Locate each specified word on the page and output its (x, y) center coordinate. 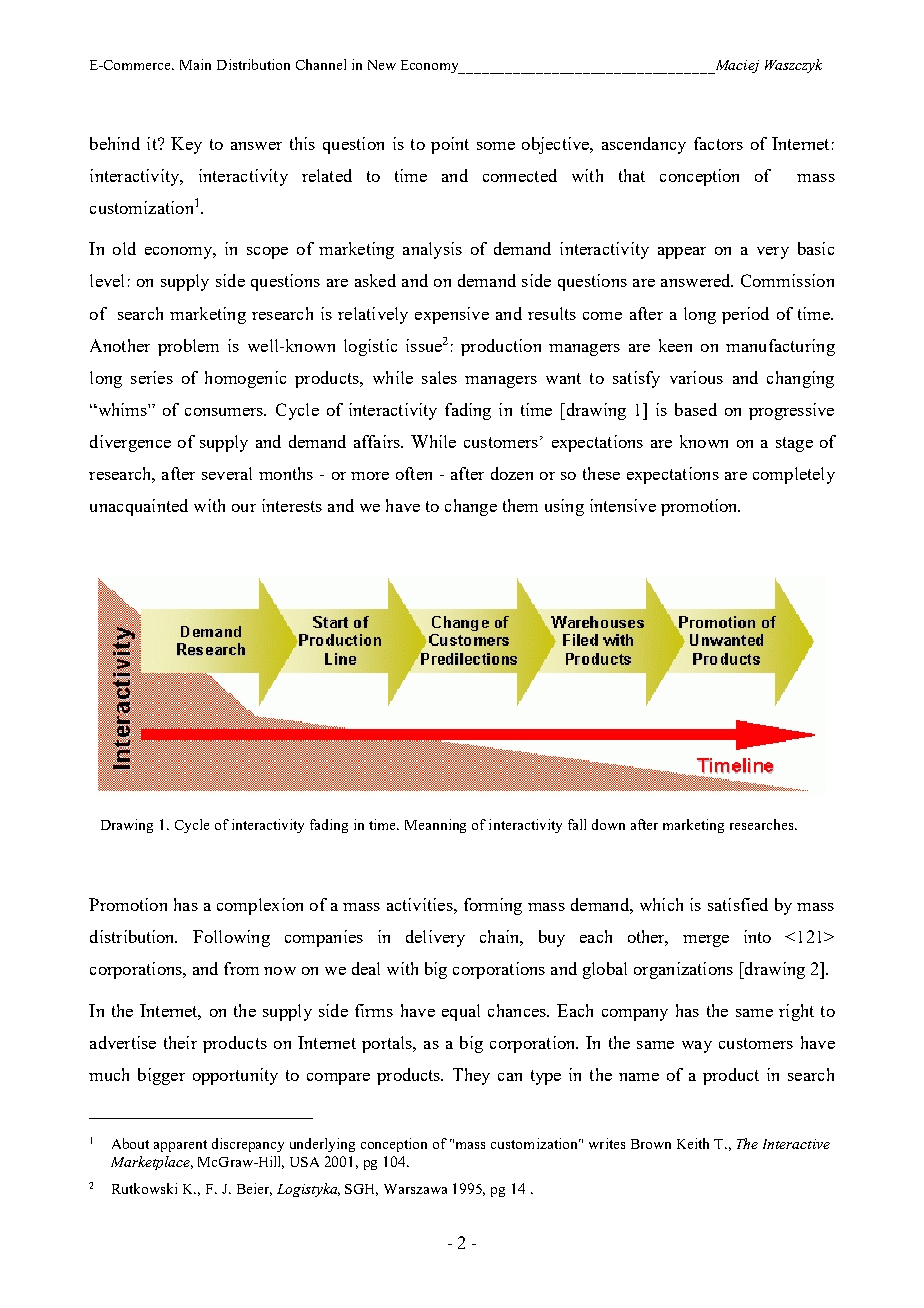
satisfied (738, 904)
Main (195, 64)
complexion (260, 906)
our (244, 508)
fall (577, 824)
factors (718, 143)
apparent (180, 1146)
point (450, 145)
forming (493, 906)
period (745, 315)
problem (188, 347)
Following (231, 938)
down (608, 824)
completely (794, 475)
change (471, 507)
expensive (452, 315)
